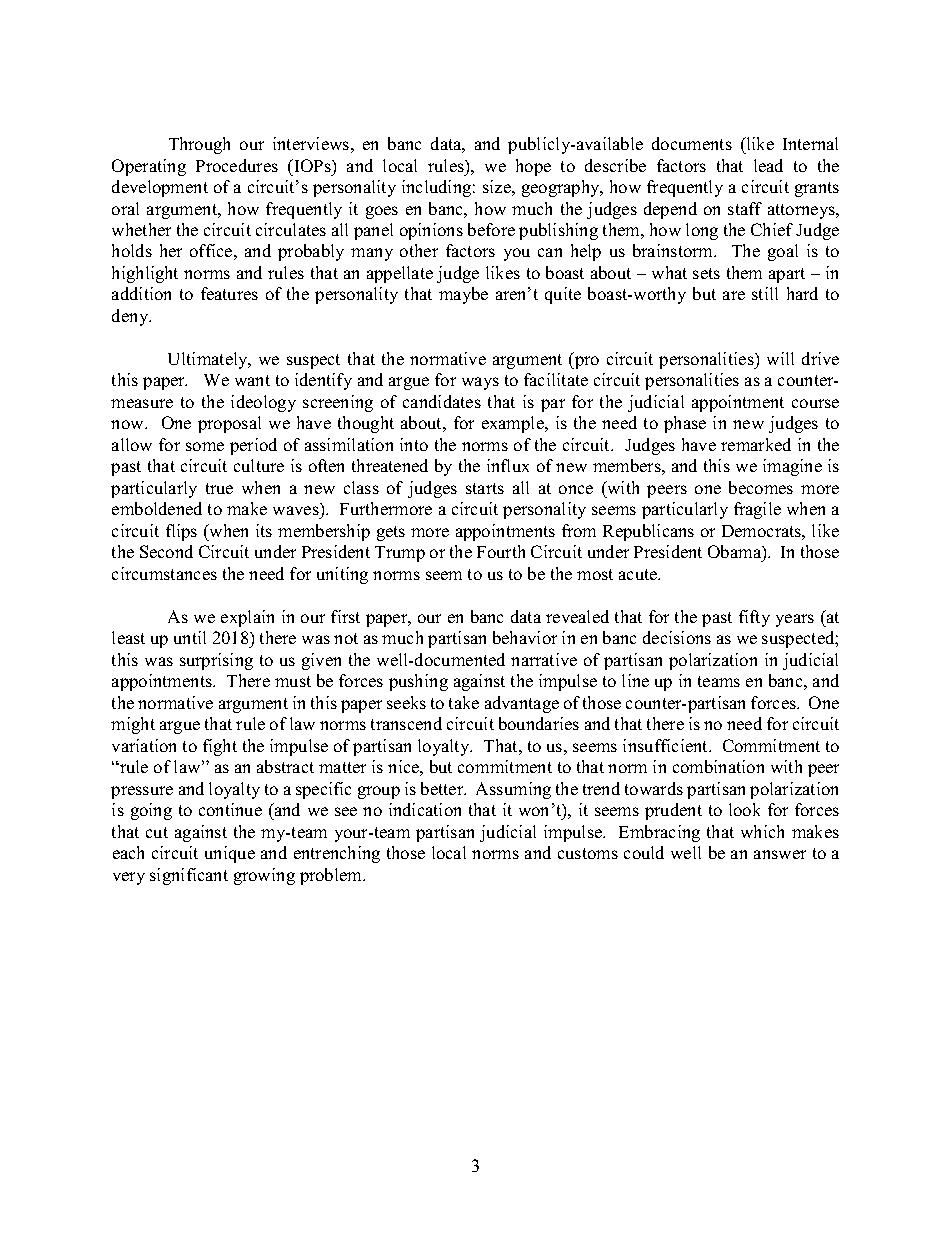 This screenshot has width=952, height=1233. What do you see at coordinates (237, 165) in the screenshot?
I see `Procedures` at bounding box center [237, 165].
